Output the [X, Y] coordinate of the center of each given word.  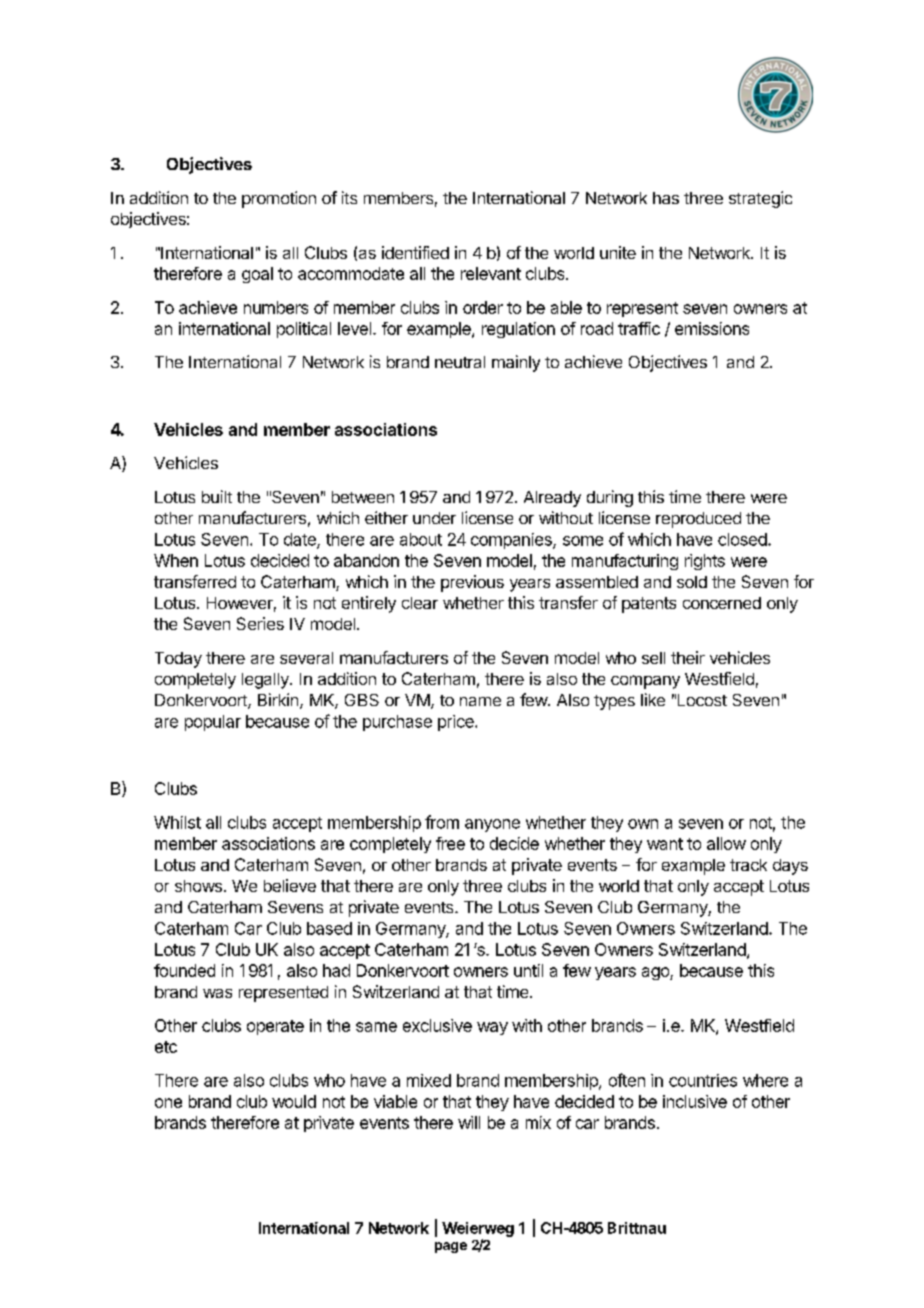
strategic [760, 199]
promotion [279, 199]
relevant [491, 273]
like [653, 699]
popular [213, 723]
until [528, 970]
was [217, 993]
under [434, 518]
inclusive [695, 1101]
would [294, 1101]
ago [656, 973]
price [457, 723]
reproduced [698, 520]
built [217, 496]
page [451, 1247]
